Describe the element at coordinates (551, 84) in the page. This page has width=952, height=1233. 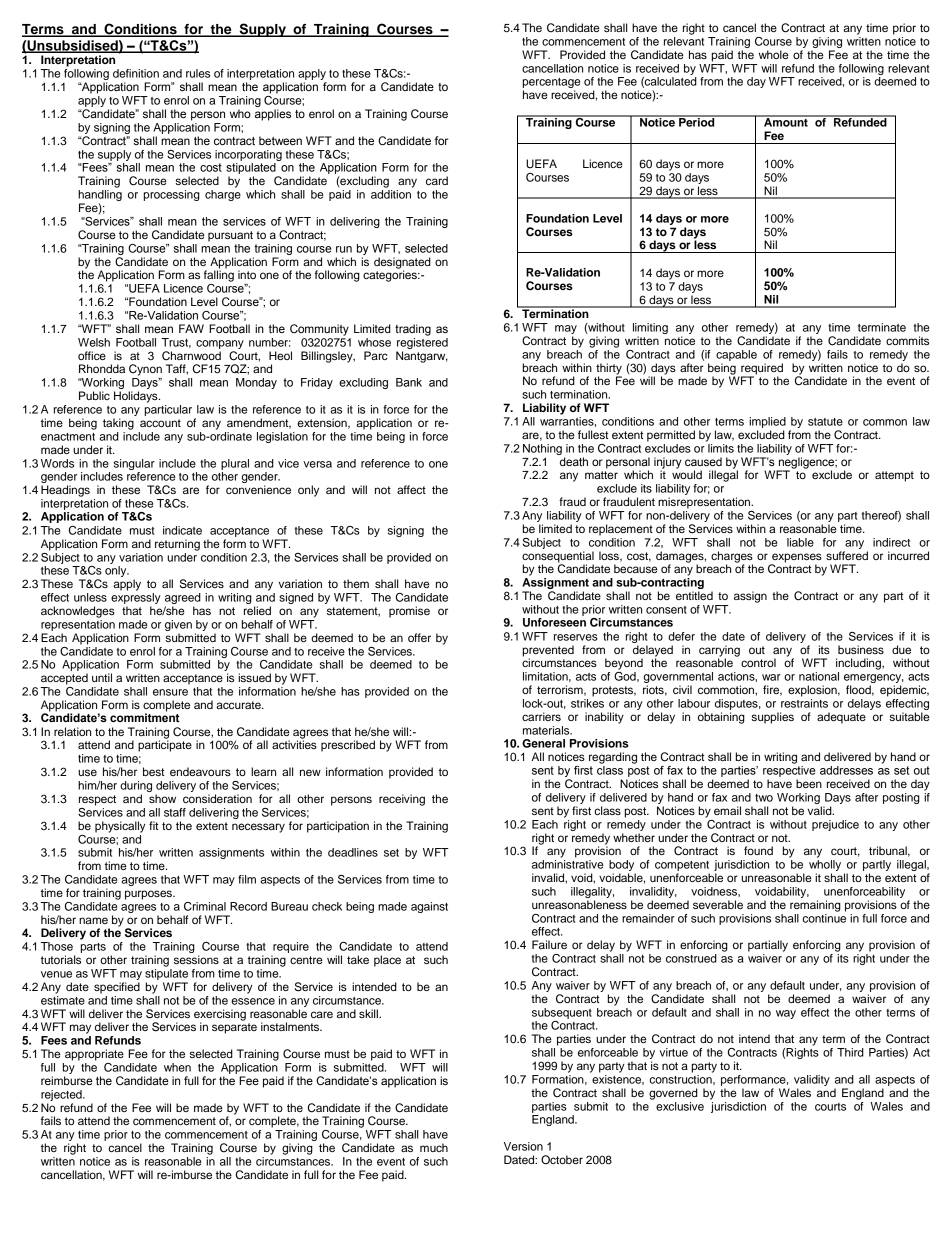
I see `percentage` at that location.
